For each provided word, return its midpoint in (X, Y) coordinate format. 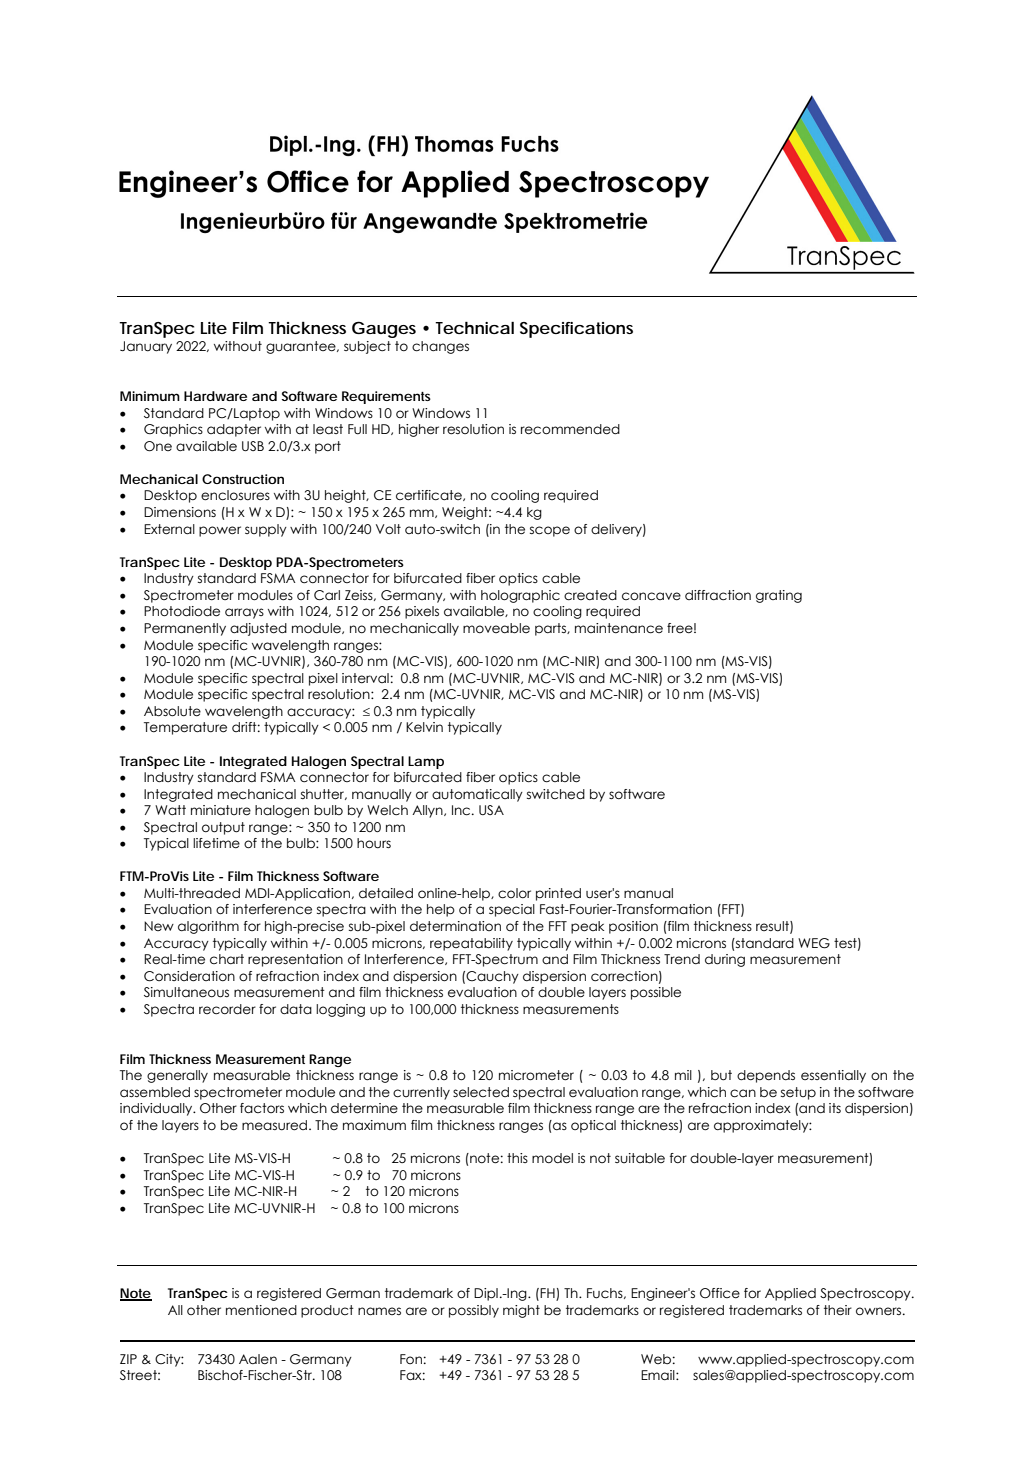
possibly (474, 1311)
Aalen (258, 1359)
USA (491, 810)
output (223, 828)
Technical (474, 327)
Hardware (215, 396)
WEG (814, 943)
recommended (570, 429)
